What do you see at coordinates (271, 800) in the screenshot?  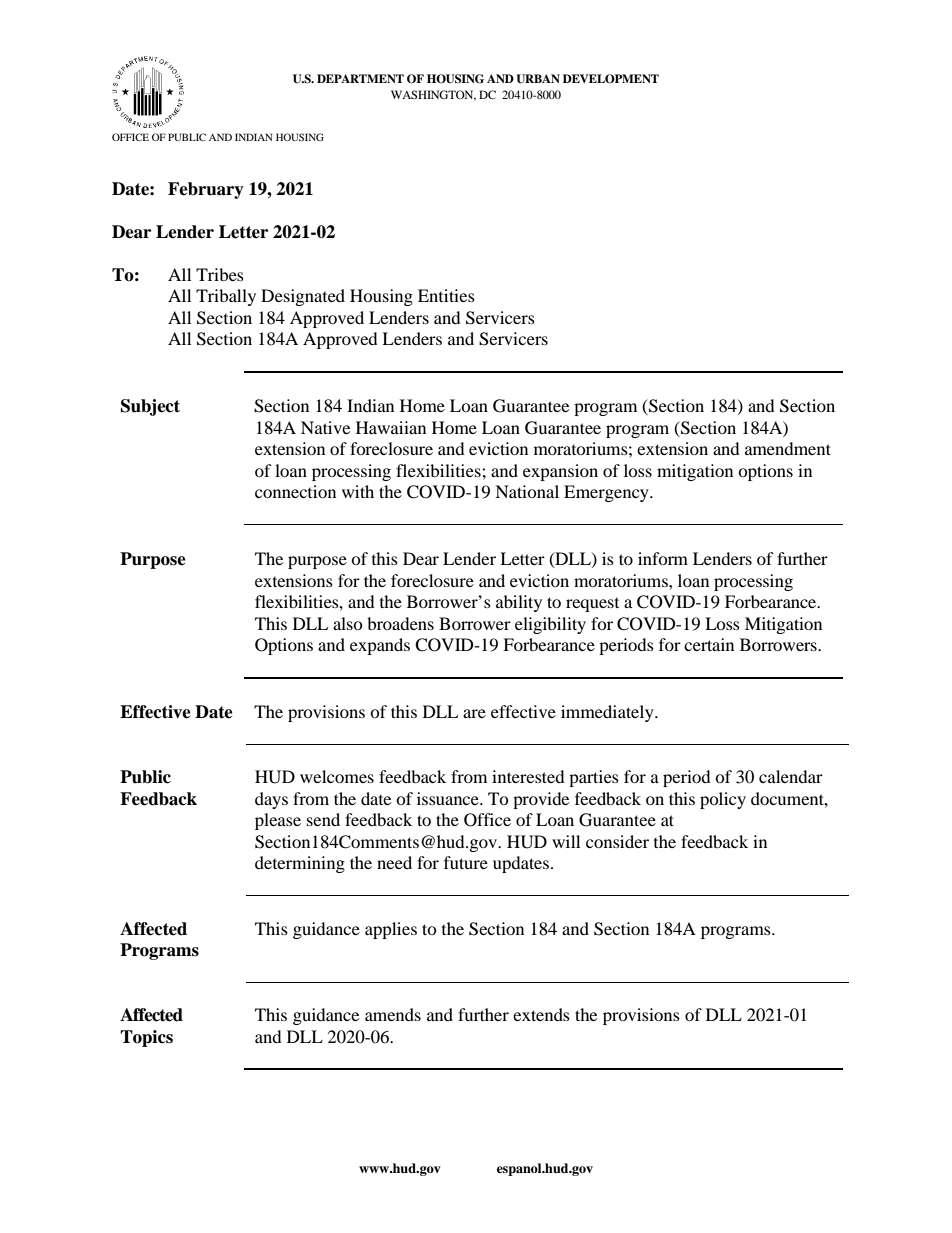 I see `days` at bounding box center [271, 800].
